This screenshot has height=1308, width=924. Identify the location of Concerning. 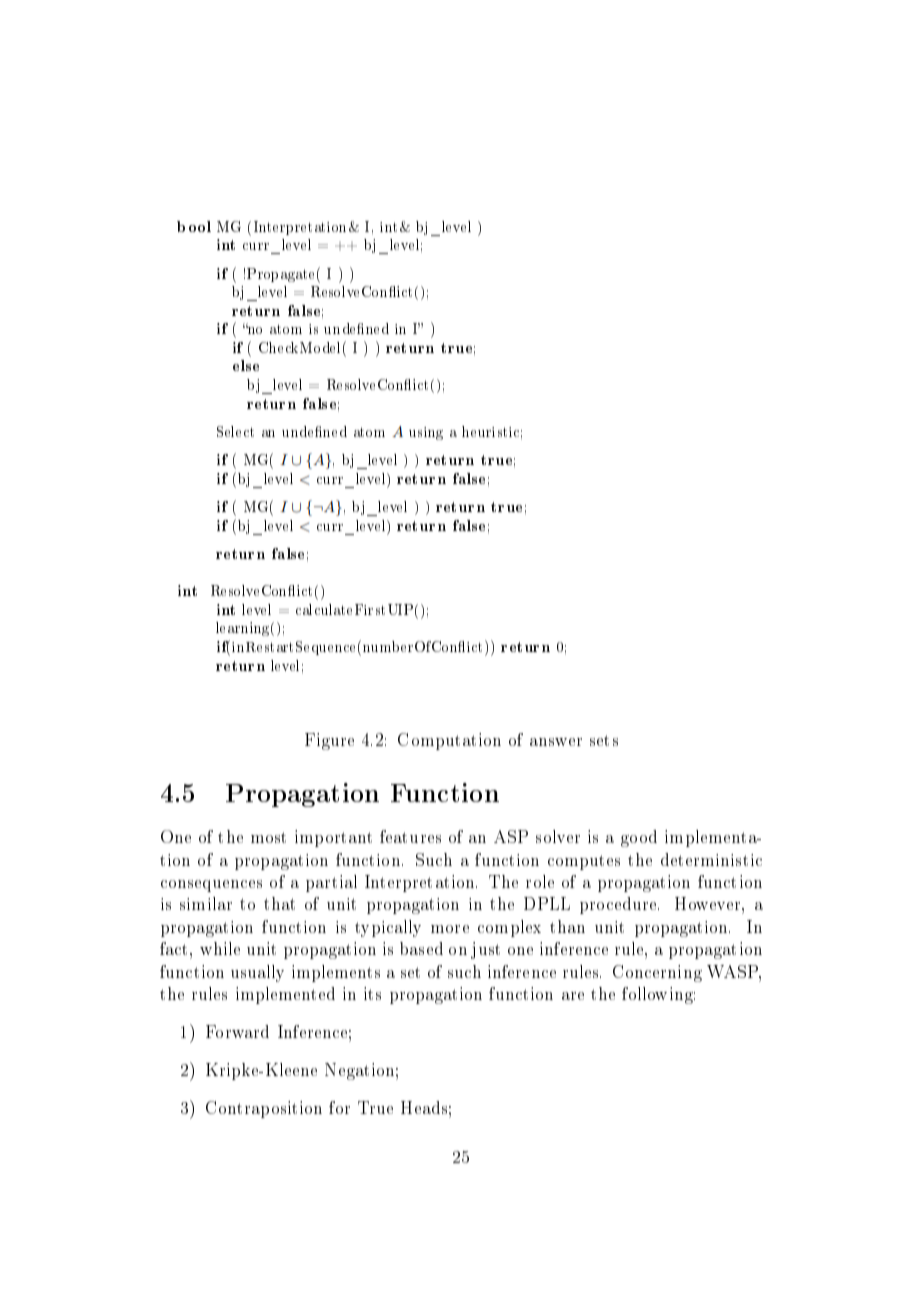
(657, 973).
